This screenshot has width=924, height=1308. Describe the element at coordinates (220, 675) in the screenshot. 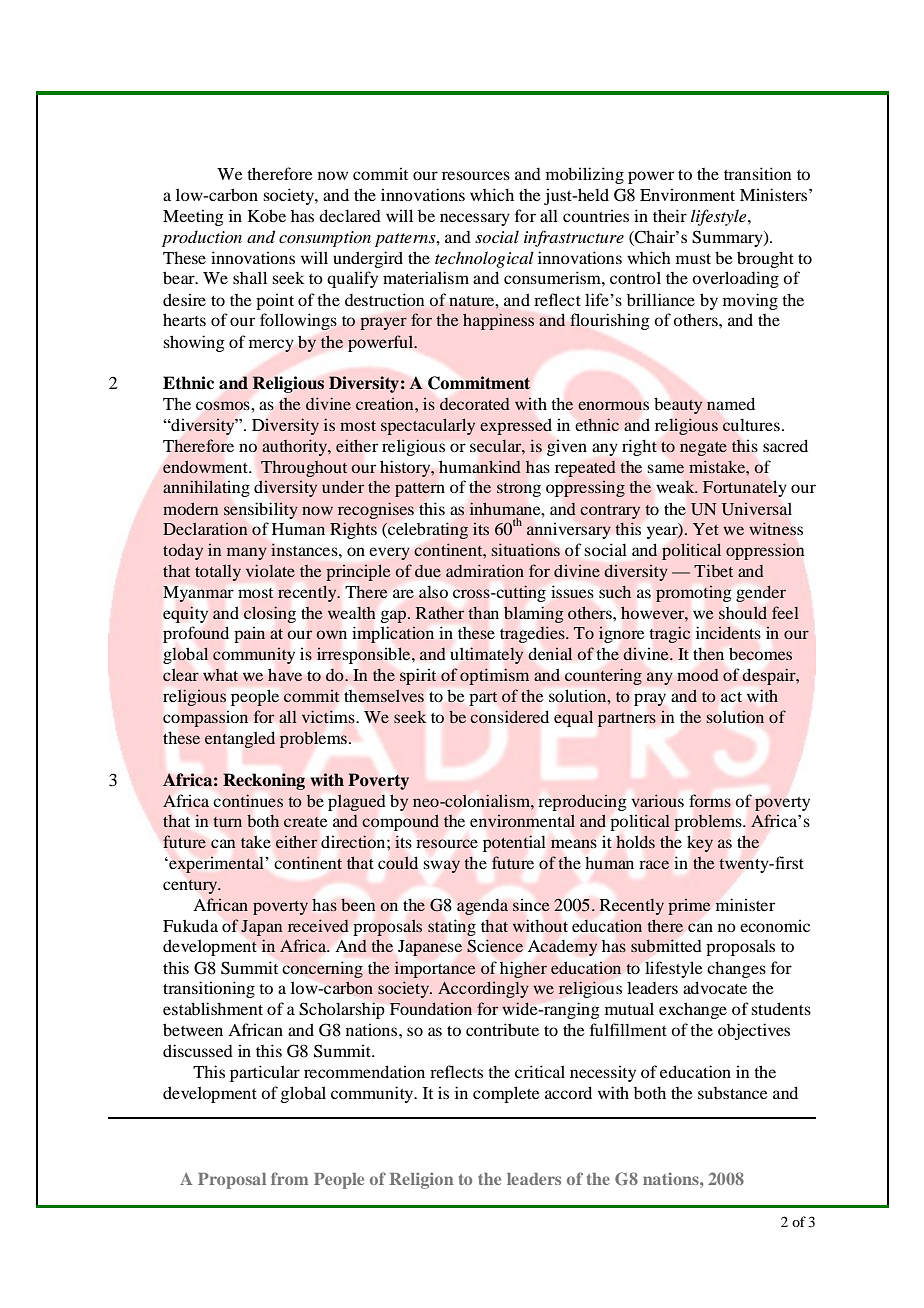

I see `what` at that location.
